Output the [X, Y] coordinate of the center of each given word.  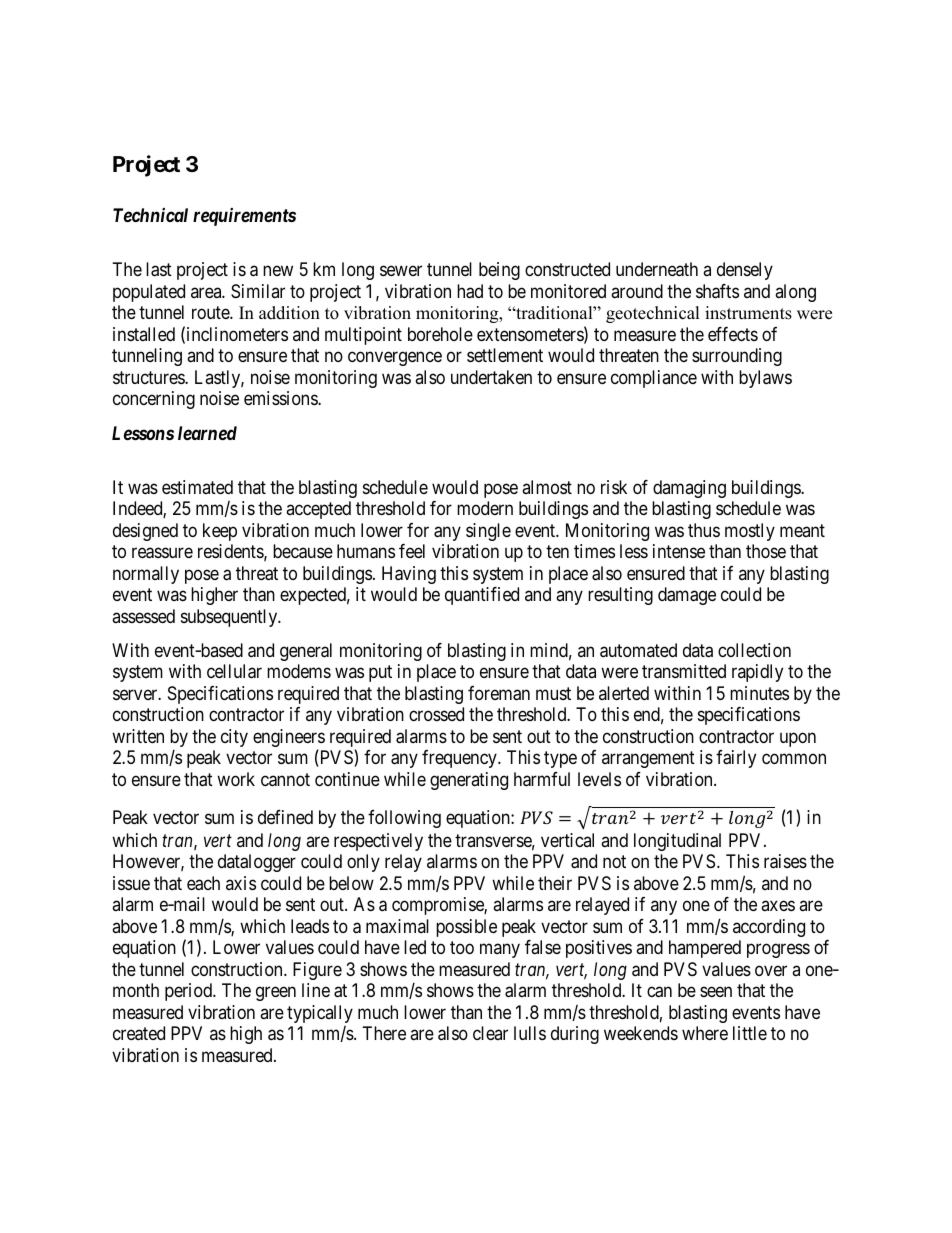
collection [754, 650]
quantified [482, 596]
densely [745, 271]
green [276, 994]
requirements [244, 217]
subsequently [230, 618]
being [499, 271]
